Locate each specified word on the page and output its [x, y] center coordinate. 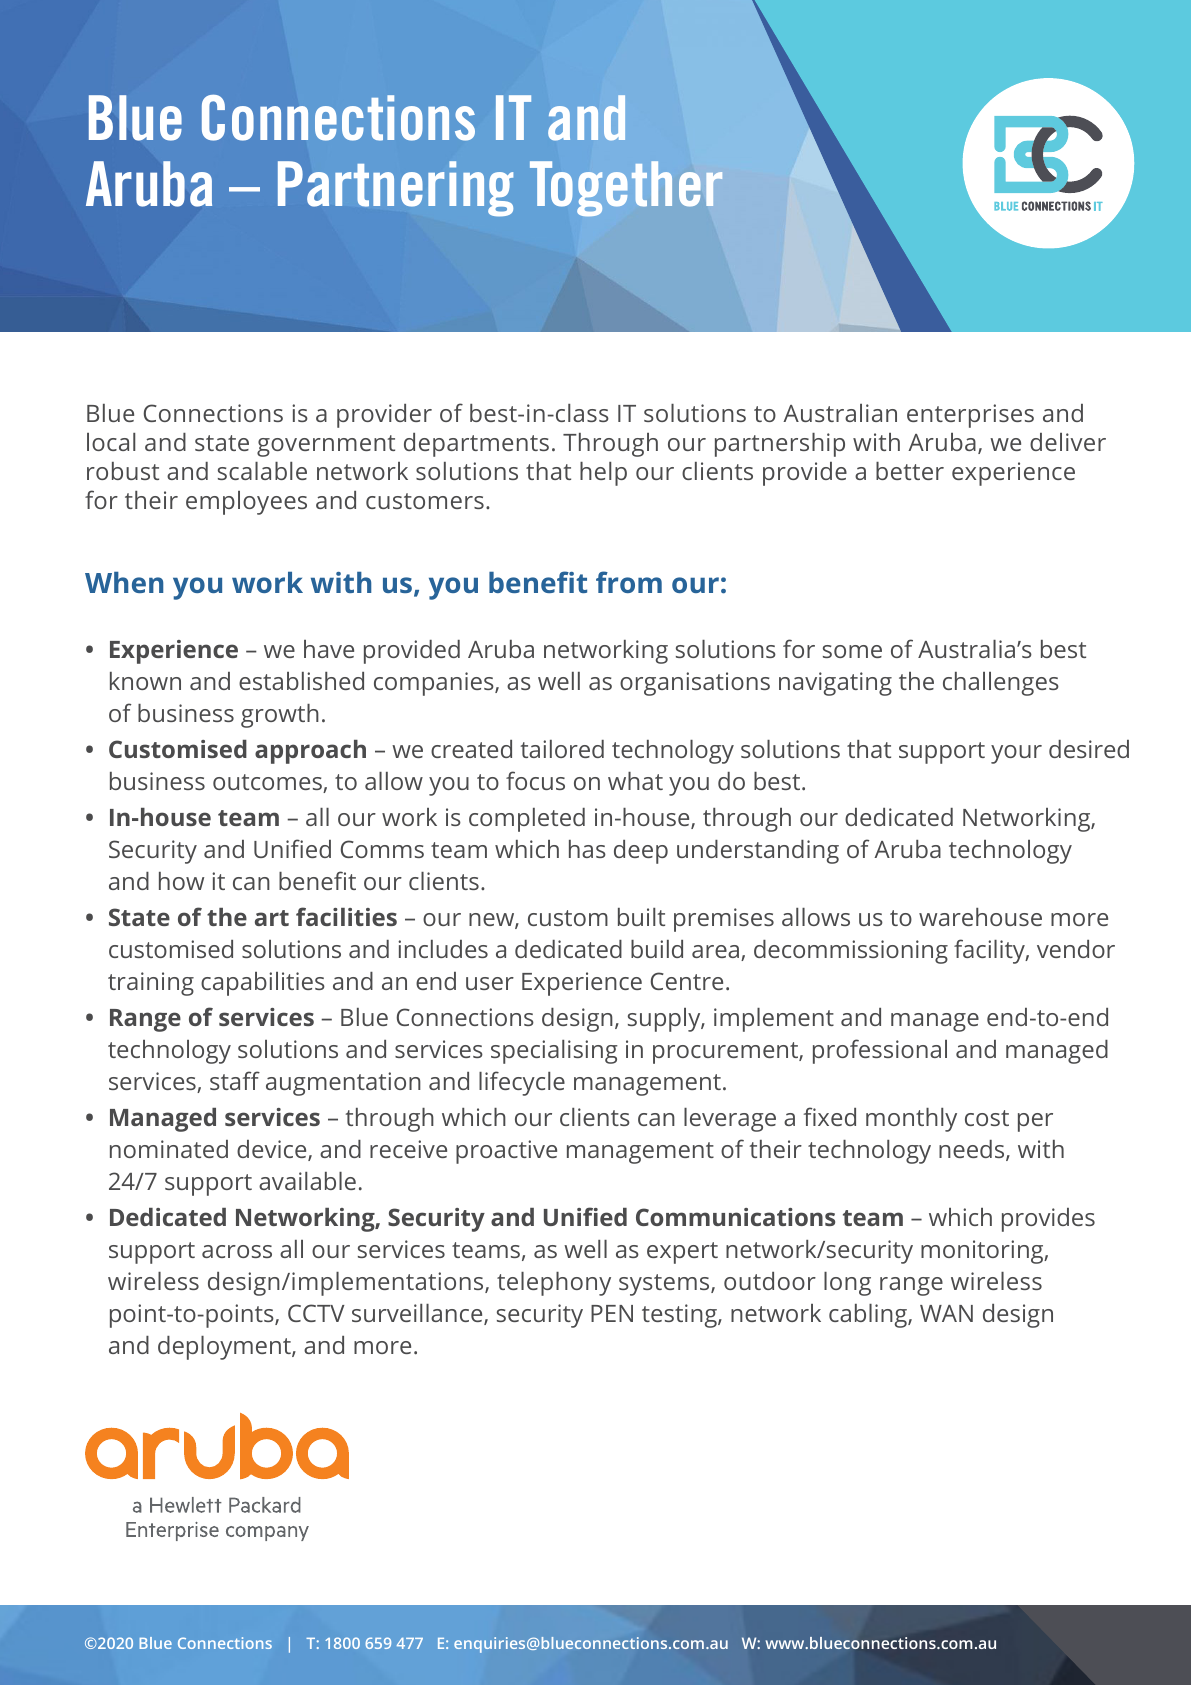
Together [626, 189]
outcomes [268, 783]
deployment [225, 1348]
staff [235, 1080]
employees [246, 503]
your [1016, 754]
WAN [946, 1313]
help [603, 474]
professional [880, 1051]
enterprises [970, 416]
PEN [612, 1313]
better [910, 471]
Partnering [395, 189]
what [635, 781]
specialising [554, 1052]
